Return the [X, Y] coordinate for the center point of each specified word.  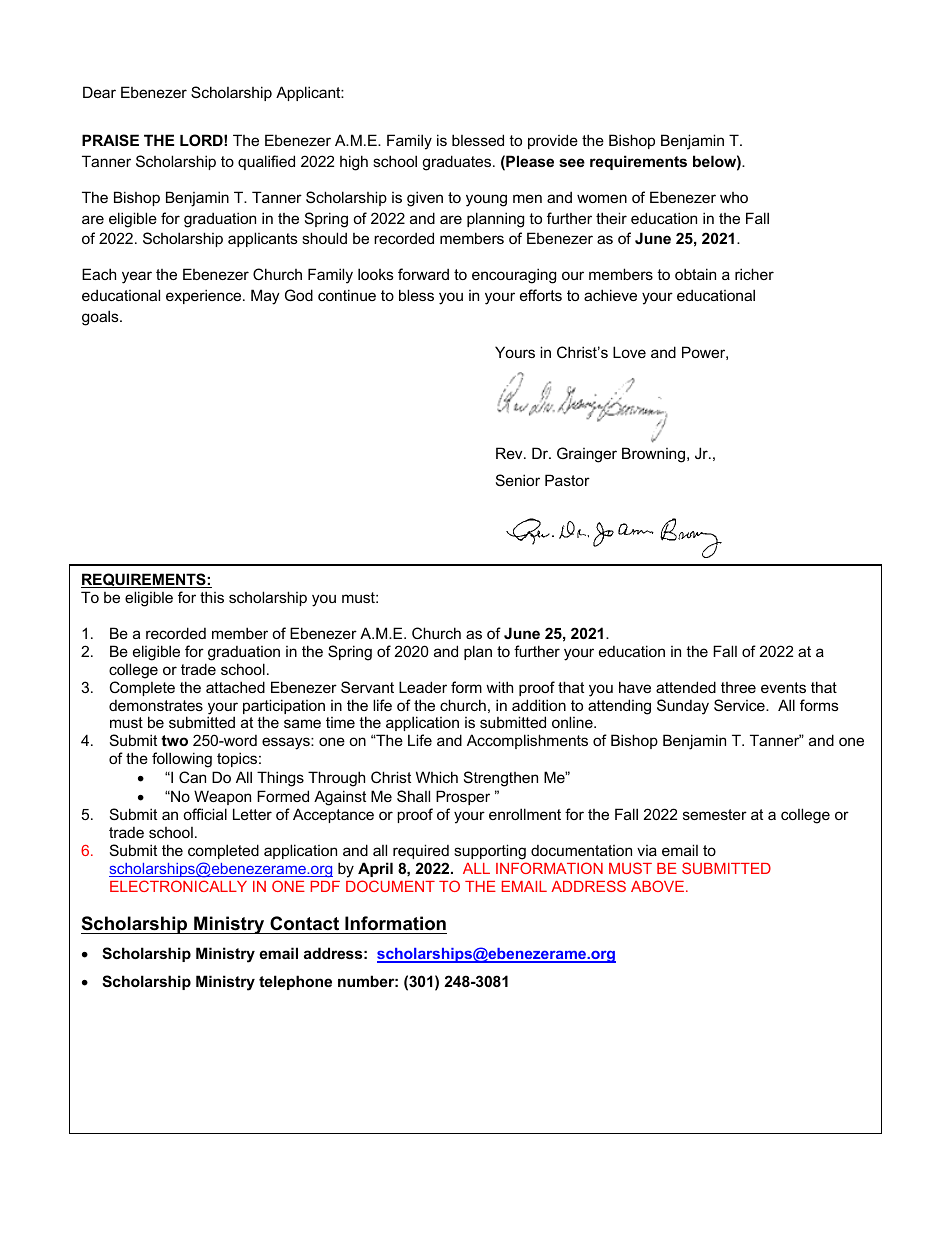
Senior [518, 480]
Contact [304, 923]
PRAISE [110, 140]
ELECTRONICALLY [178, 886]
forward [423, 274]
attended [686, 687]
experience [205, 296]
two [174, 740]
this [212, 597]
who [734, 197]
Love [629, 352]
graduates [458, 163]
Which [437, 777]
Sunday [683, 707]
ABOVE [657, 886]
